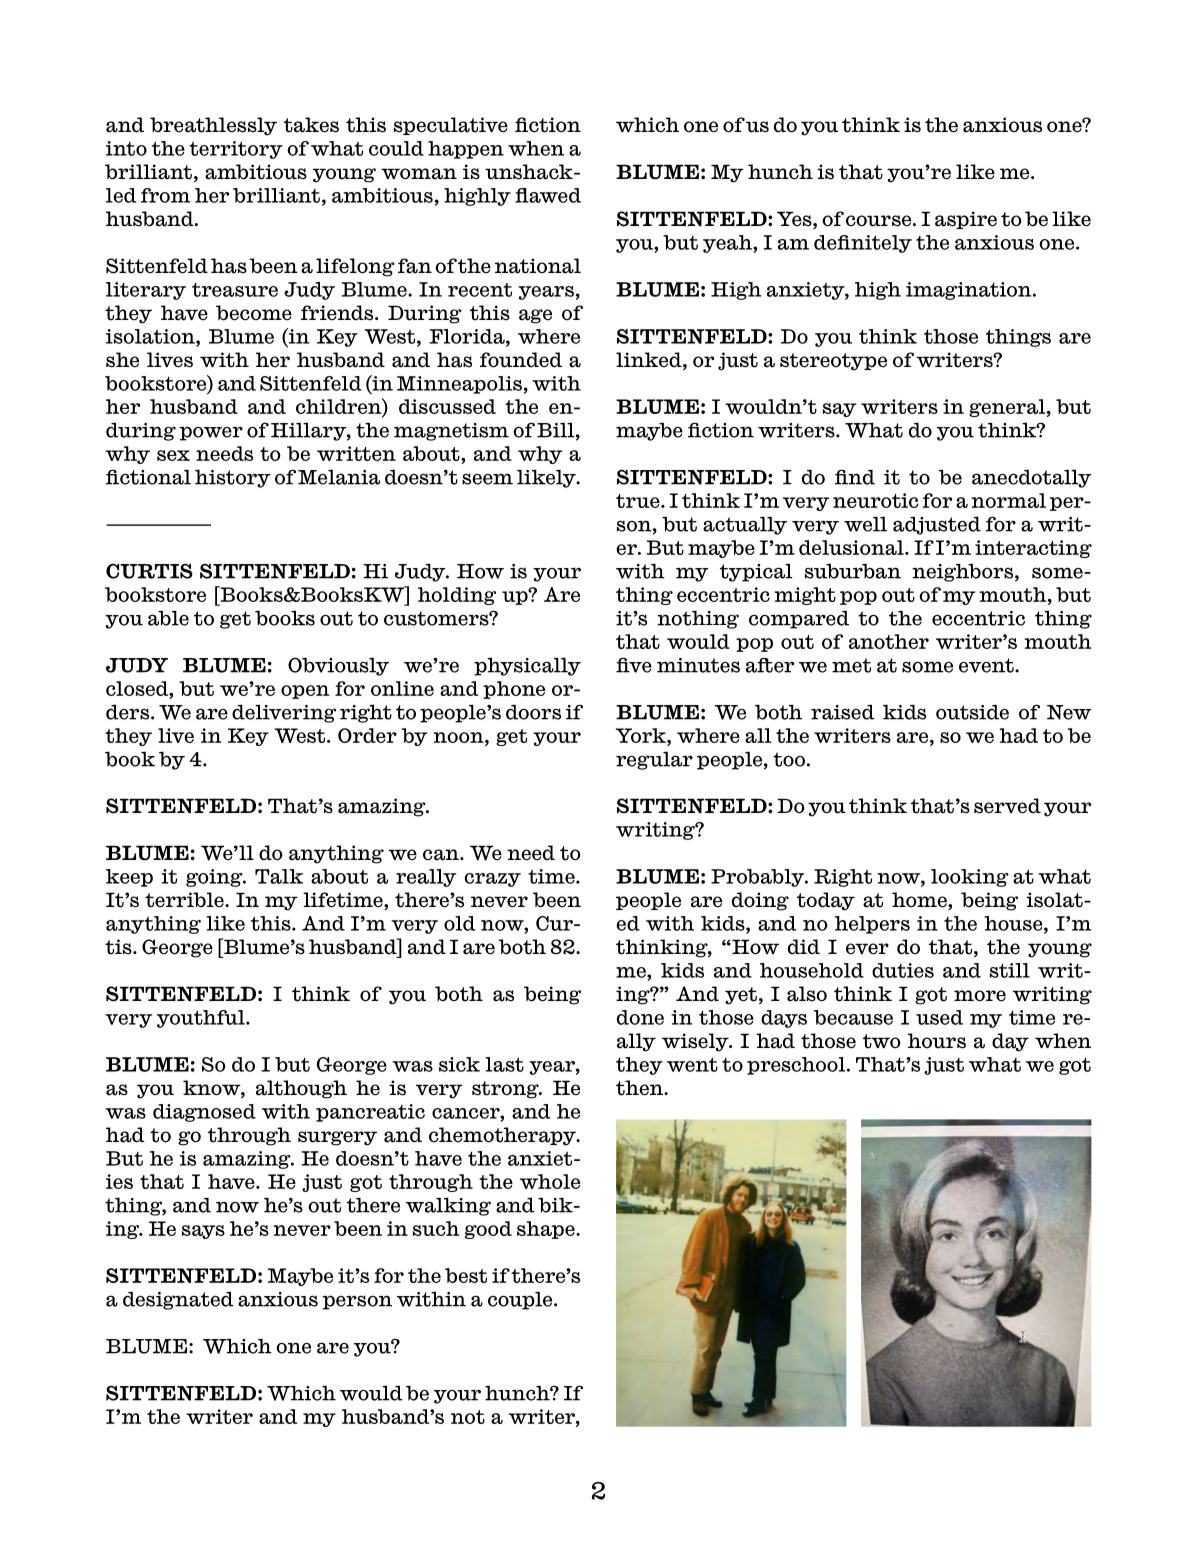 This screenshot has width=1197, height=1550. What do you see at coordinates (233, 479) in the screenshot?
I see `history` at bounding box center [233, 479].
